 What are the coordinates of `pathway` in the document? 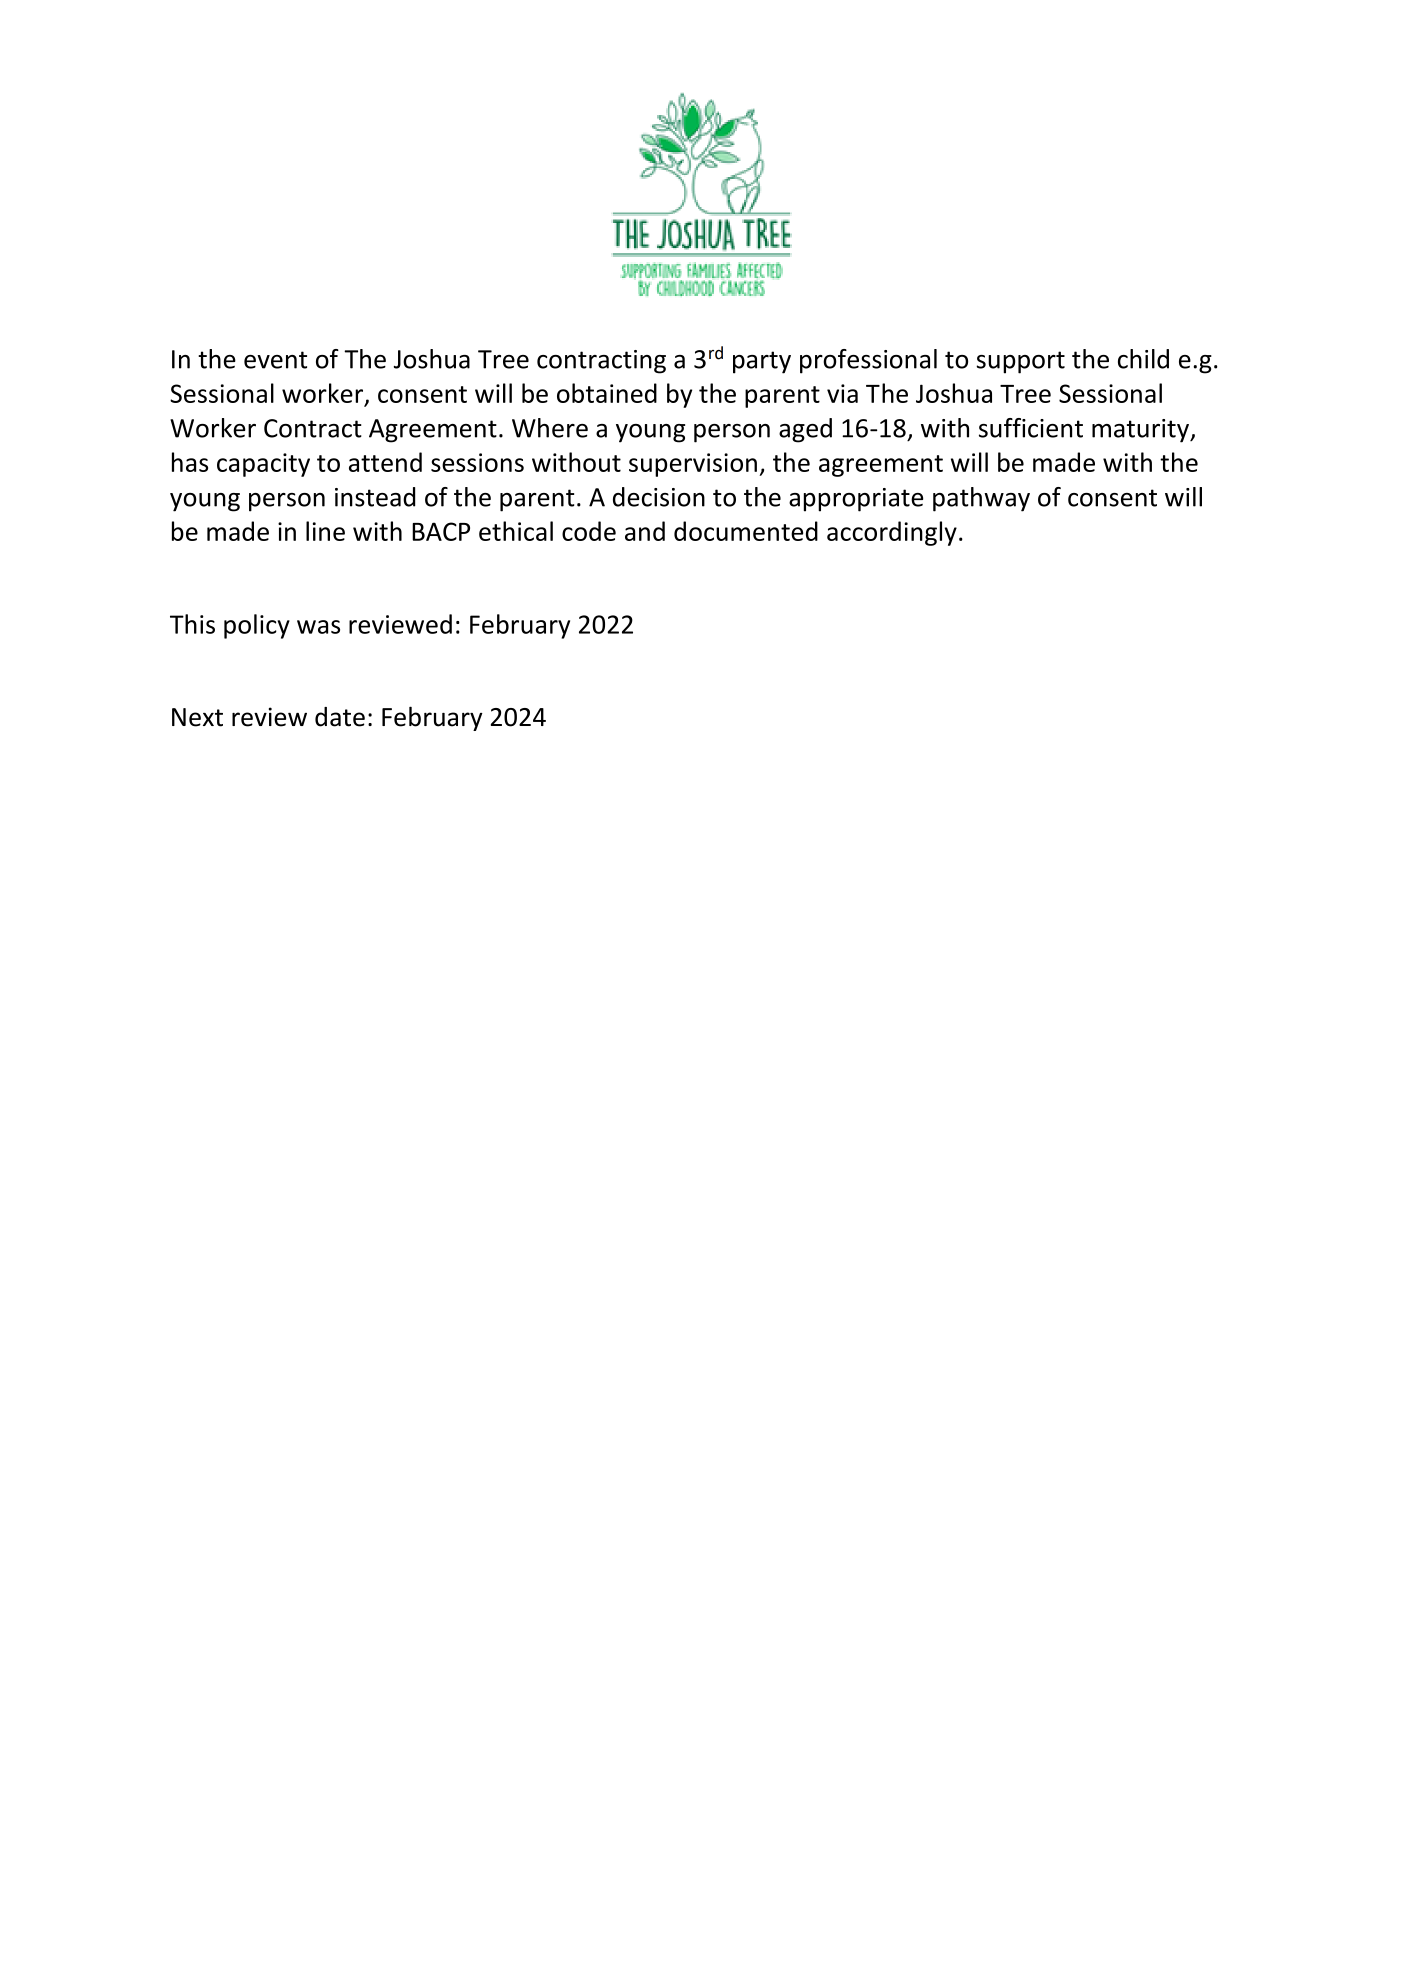 It's located at (981, 499).
